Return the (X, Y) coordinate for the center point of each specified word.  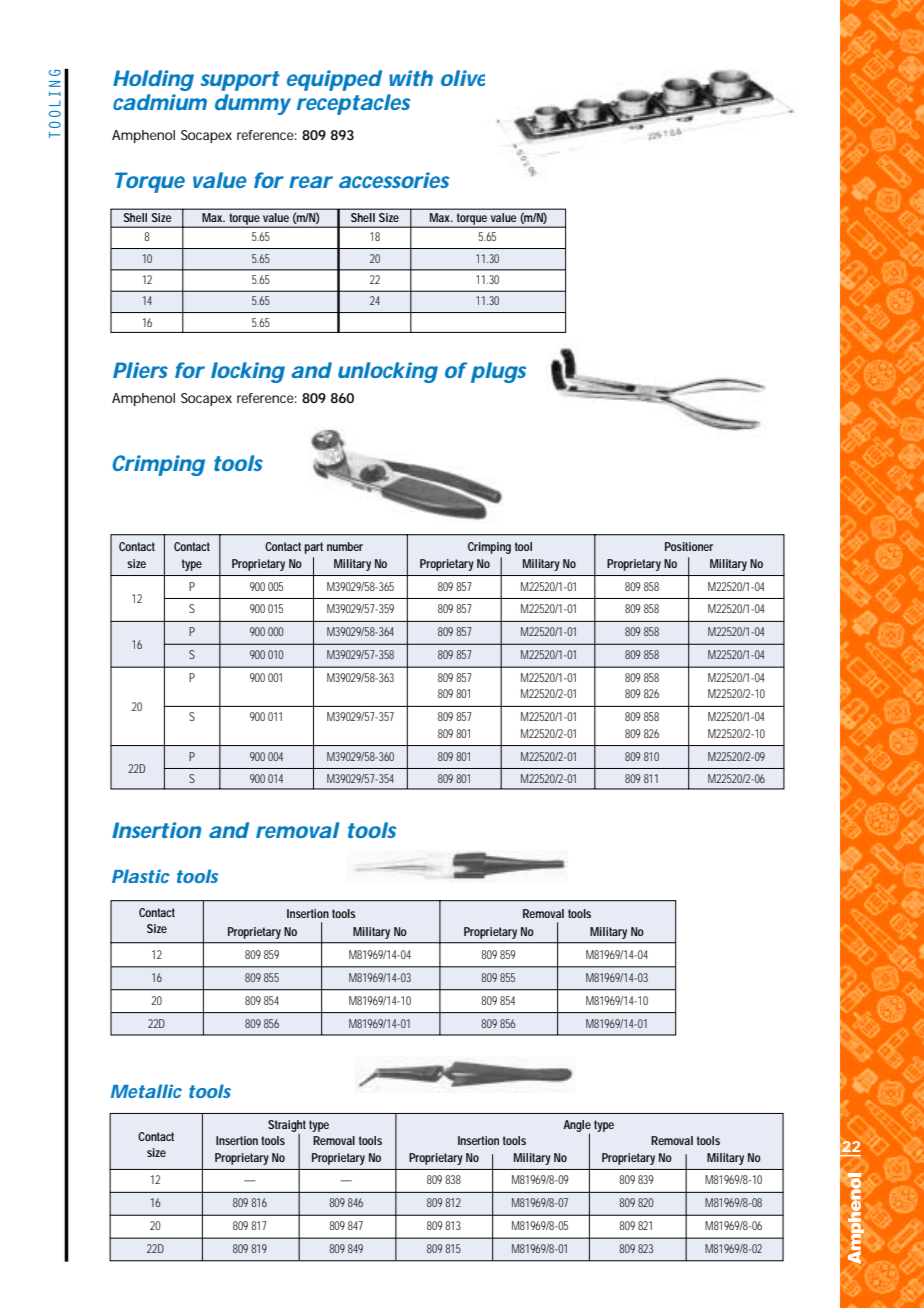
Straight (287, 1126)
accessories (394, 180)
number (345, 546)
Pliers (140, 370)
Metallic (146, 1091)
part (314, 548)
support (240, 81)
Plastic (141, 876)
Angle (577, 1127)
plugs (499, 372)
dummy (253, 104)
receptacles (354, 104)
